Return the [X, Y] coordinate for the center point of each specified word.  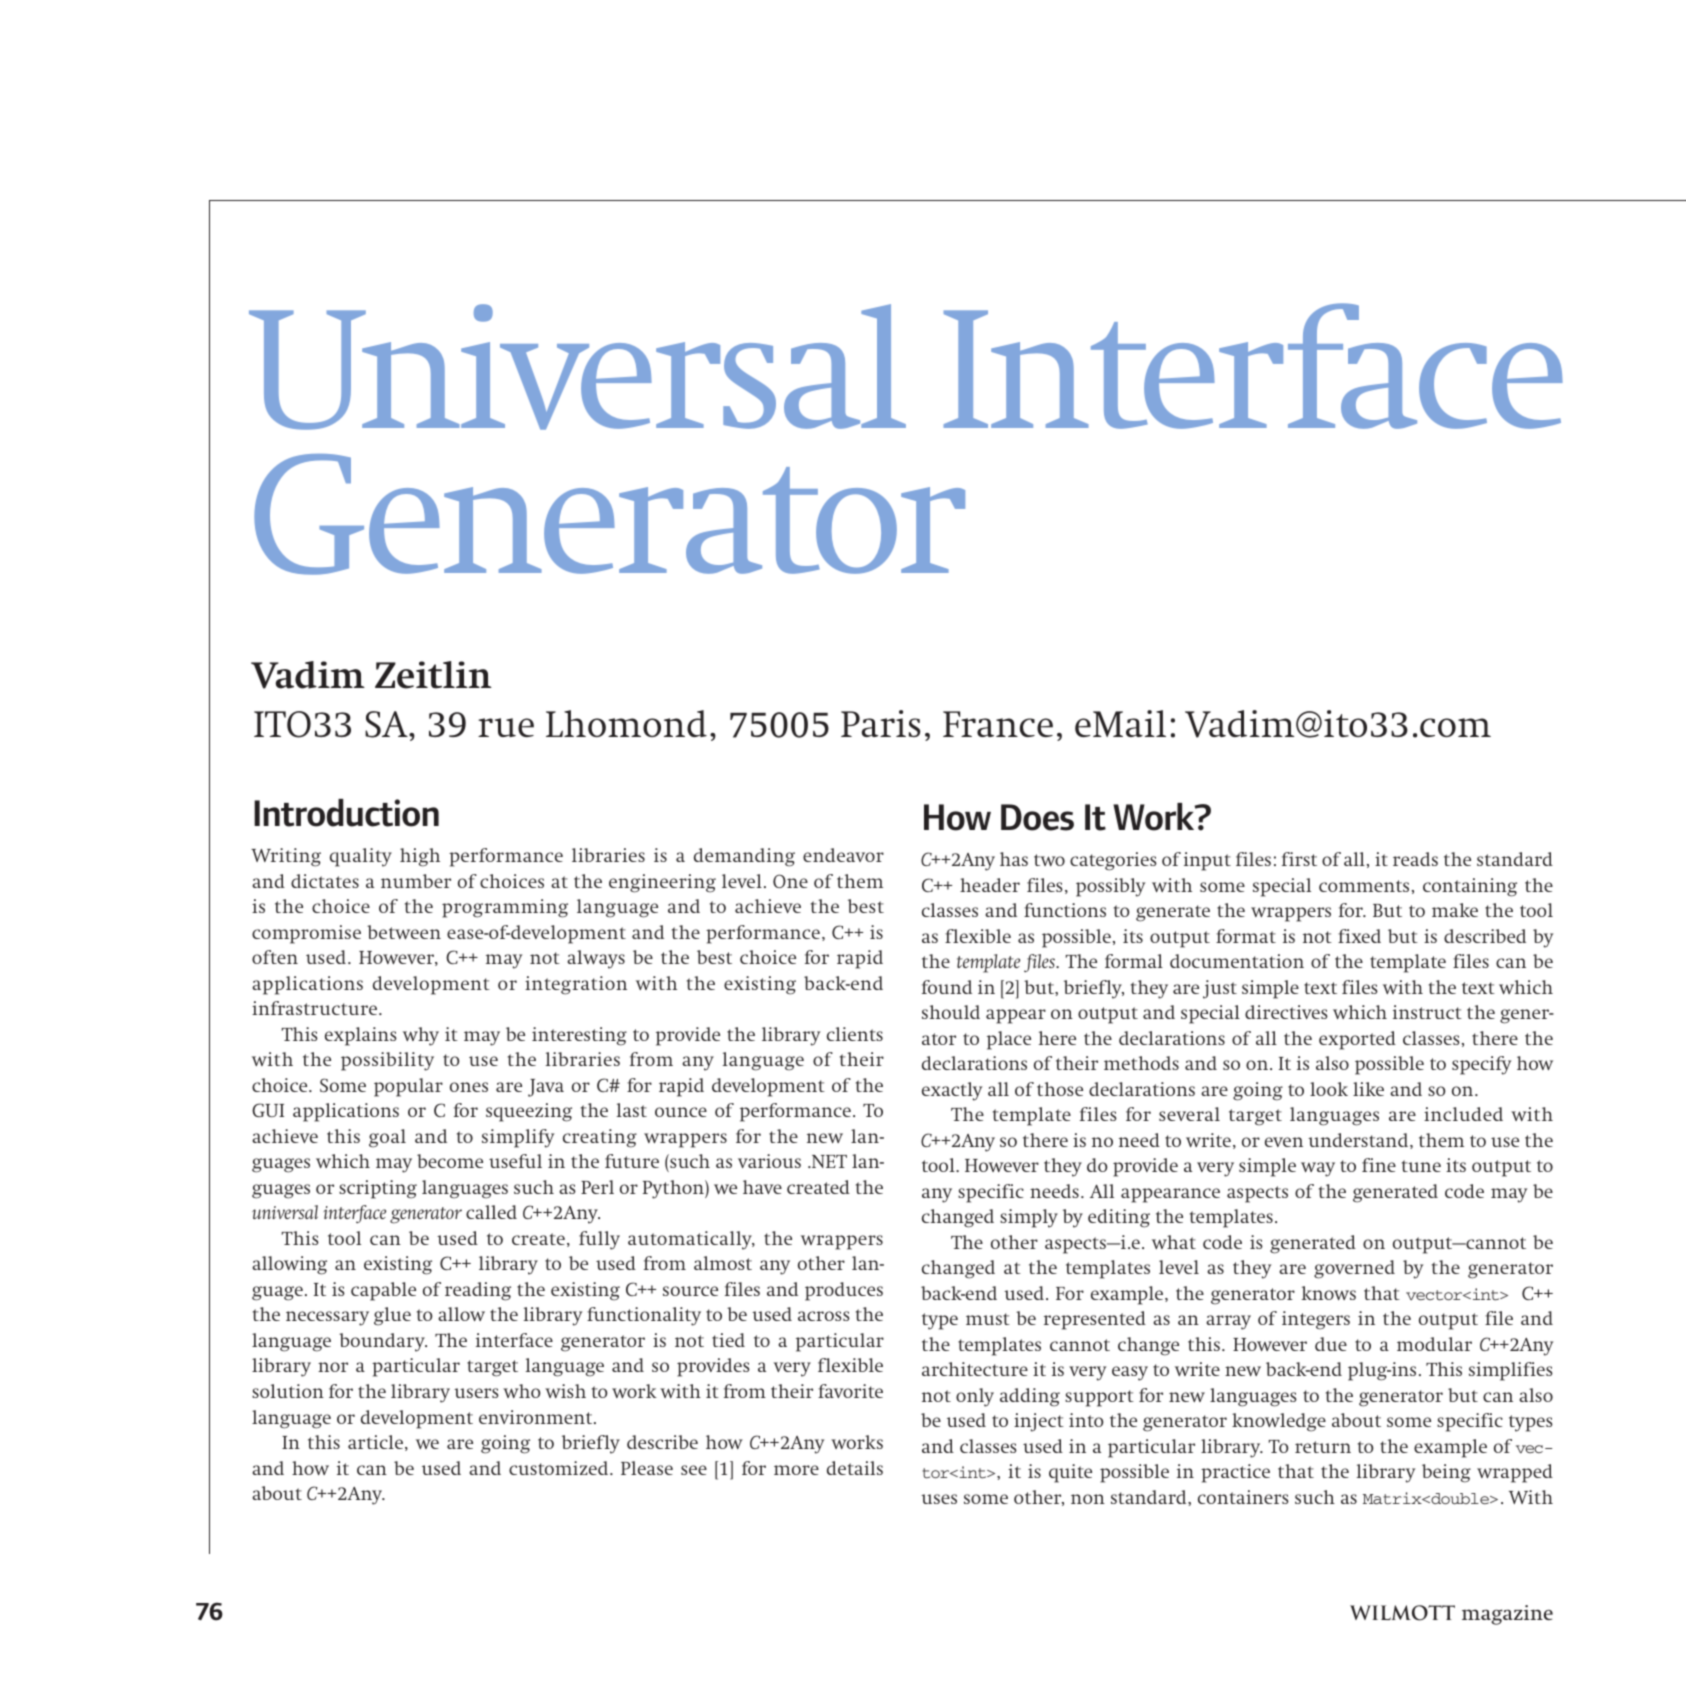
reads [1415, 859]
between [404, 932]
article [375, 1442]
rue [506, 727]
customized [560, 1468]
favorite [850, 1391]
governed [1354, 1269]
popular [408, 1087]
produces [844, 1291]
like [1368, 1089]
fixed [1359, 936]
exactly [952, 1091]
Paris [880, 723]
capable [383, 1291]
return [1323, 1447]
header [990, 885]
